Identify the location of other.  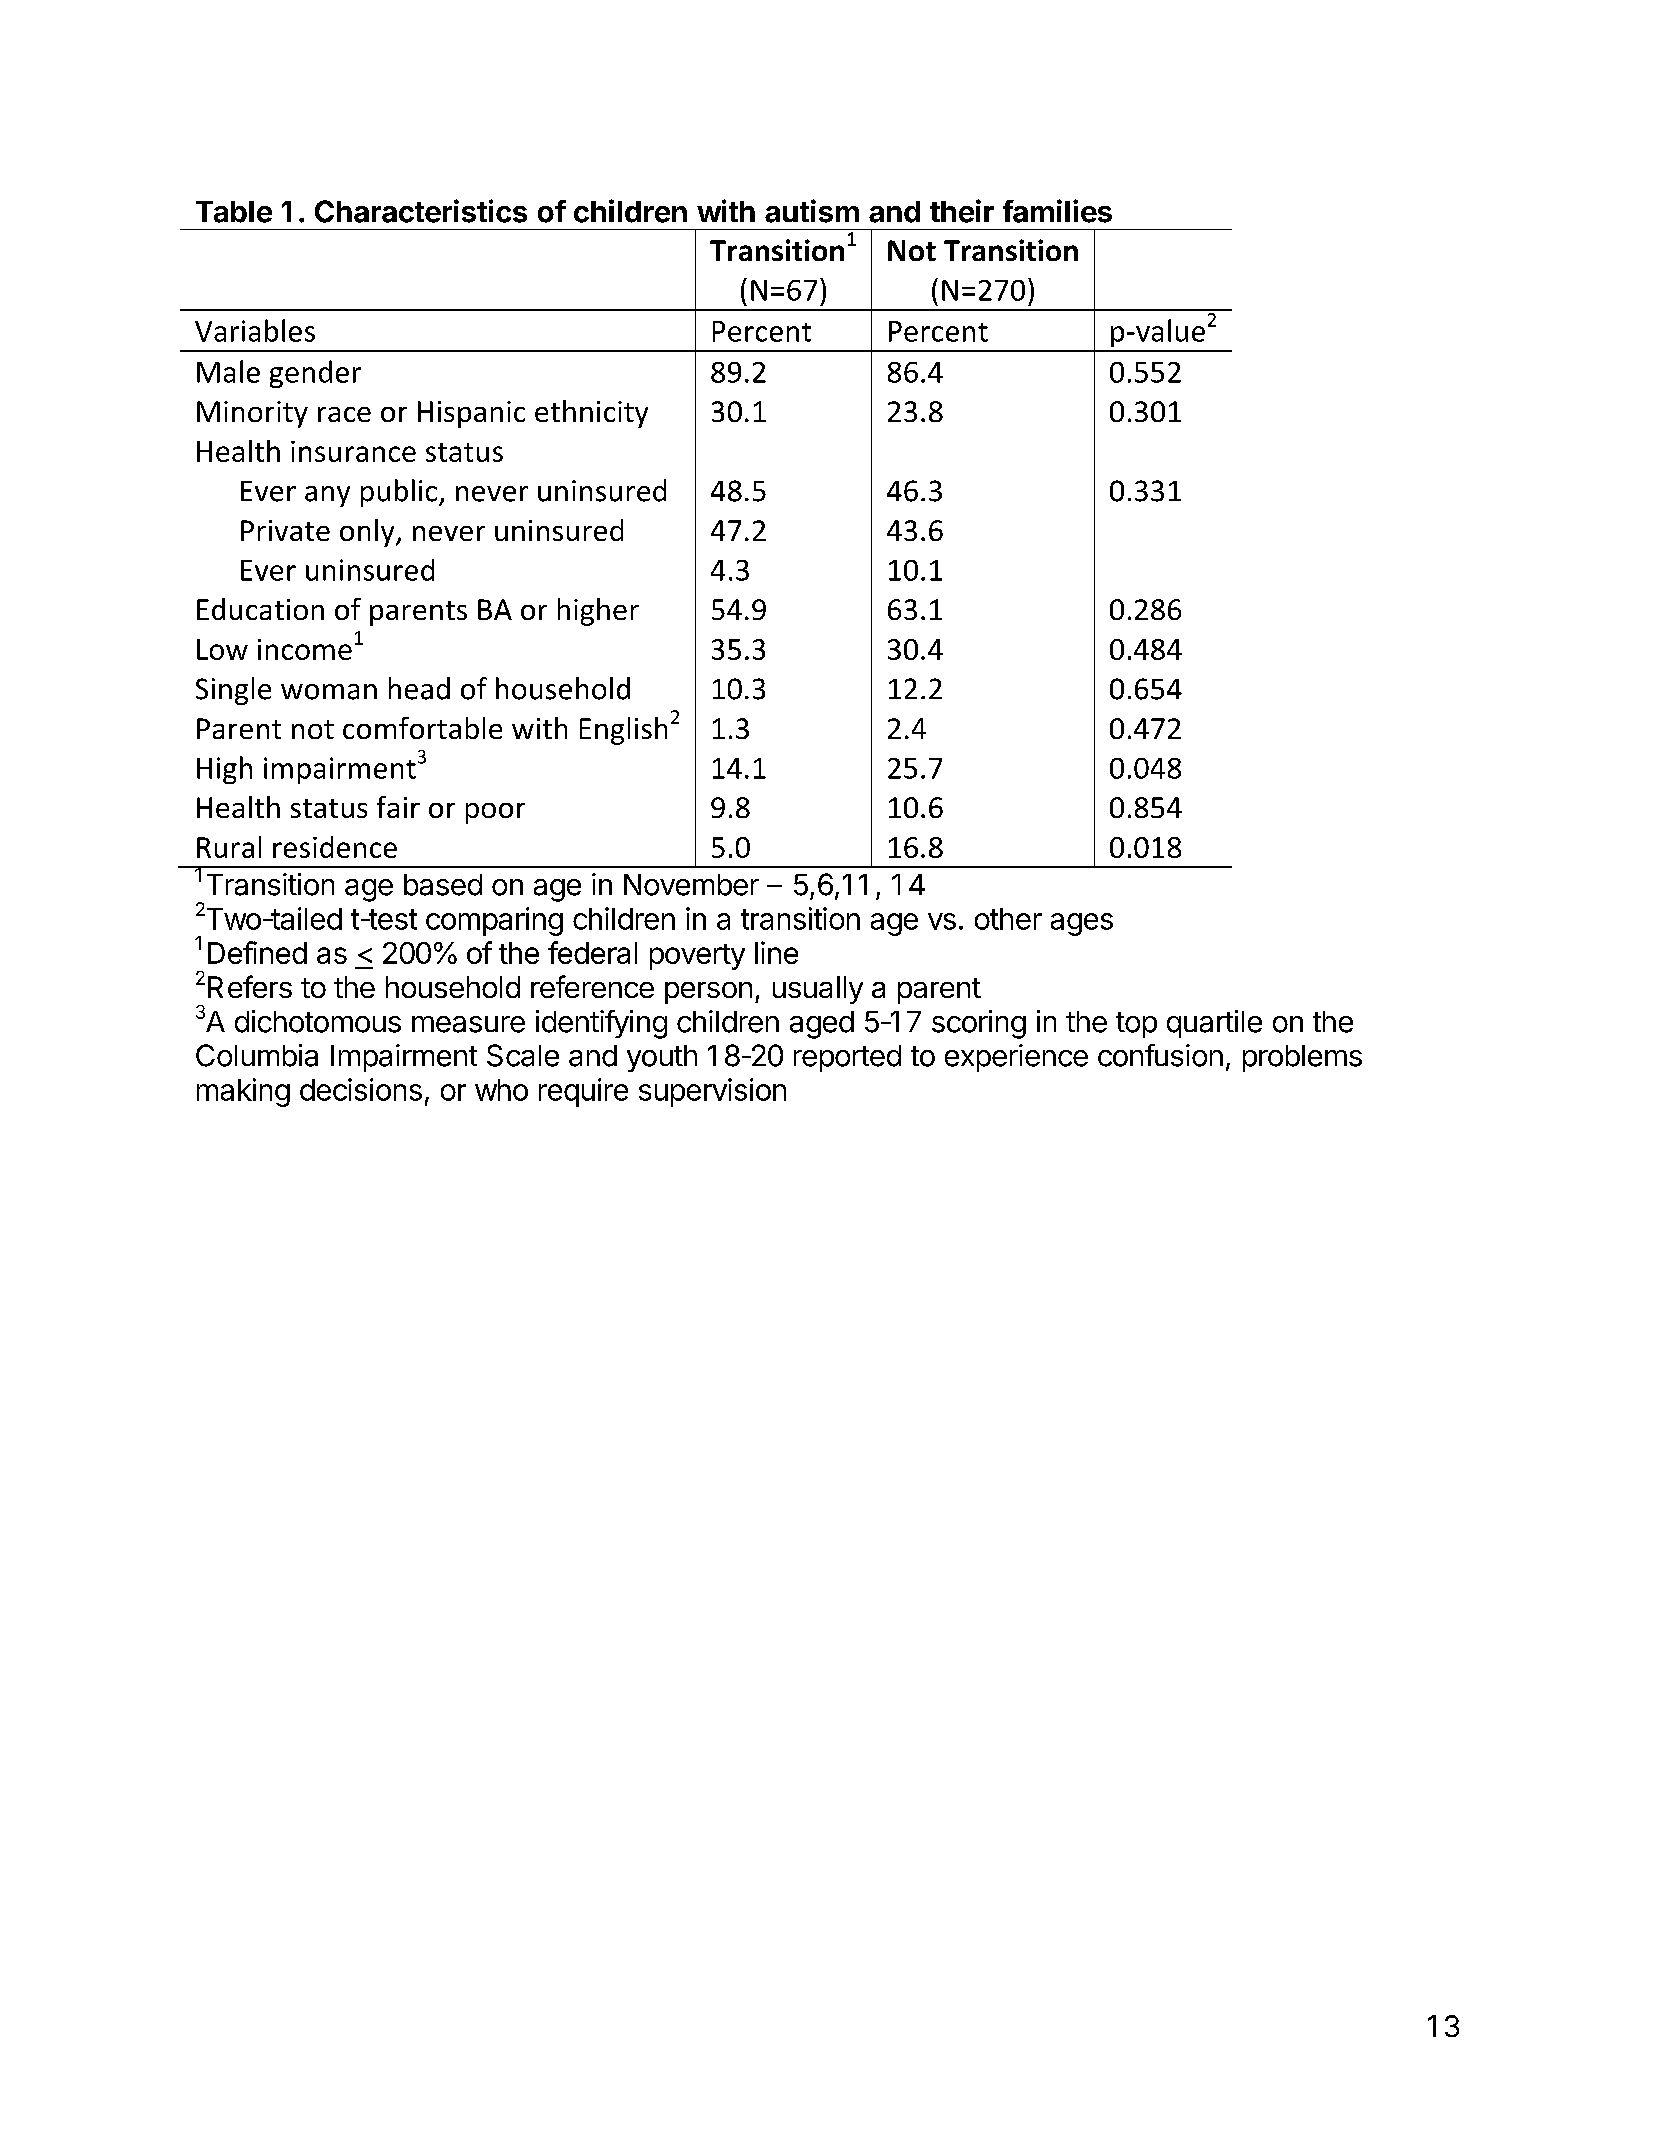
(1008, 919).
